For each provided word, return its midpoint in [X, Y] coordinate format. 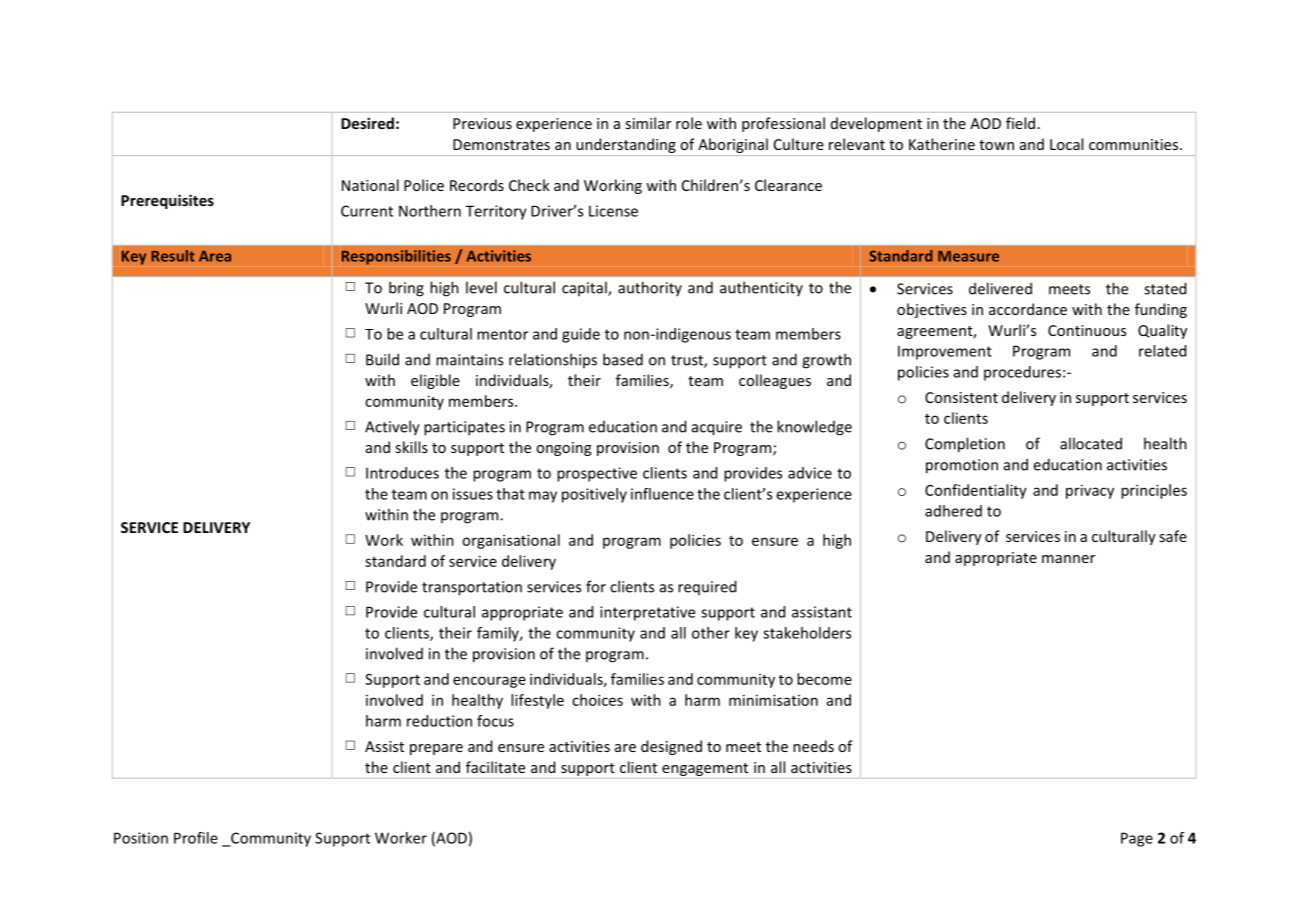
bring [406, 289]
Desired [367, 123]
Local [1066, 144]
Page [1137, 839]
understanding [626, 145]
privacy [1090, 491]
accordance [1028, 309]
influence [662, 494]
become [824, 679]
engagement [705, 769]
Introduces [402, 473]
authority [650, 288]
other [711, 633]
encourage [489, 682]
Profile [196, 838]
